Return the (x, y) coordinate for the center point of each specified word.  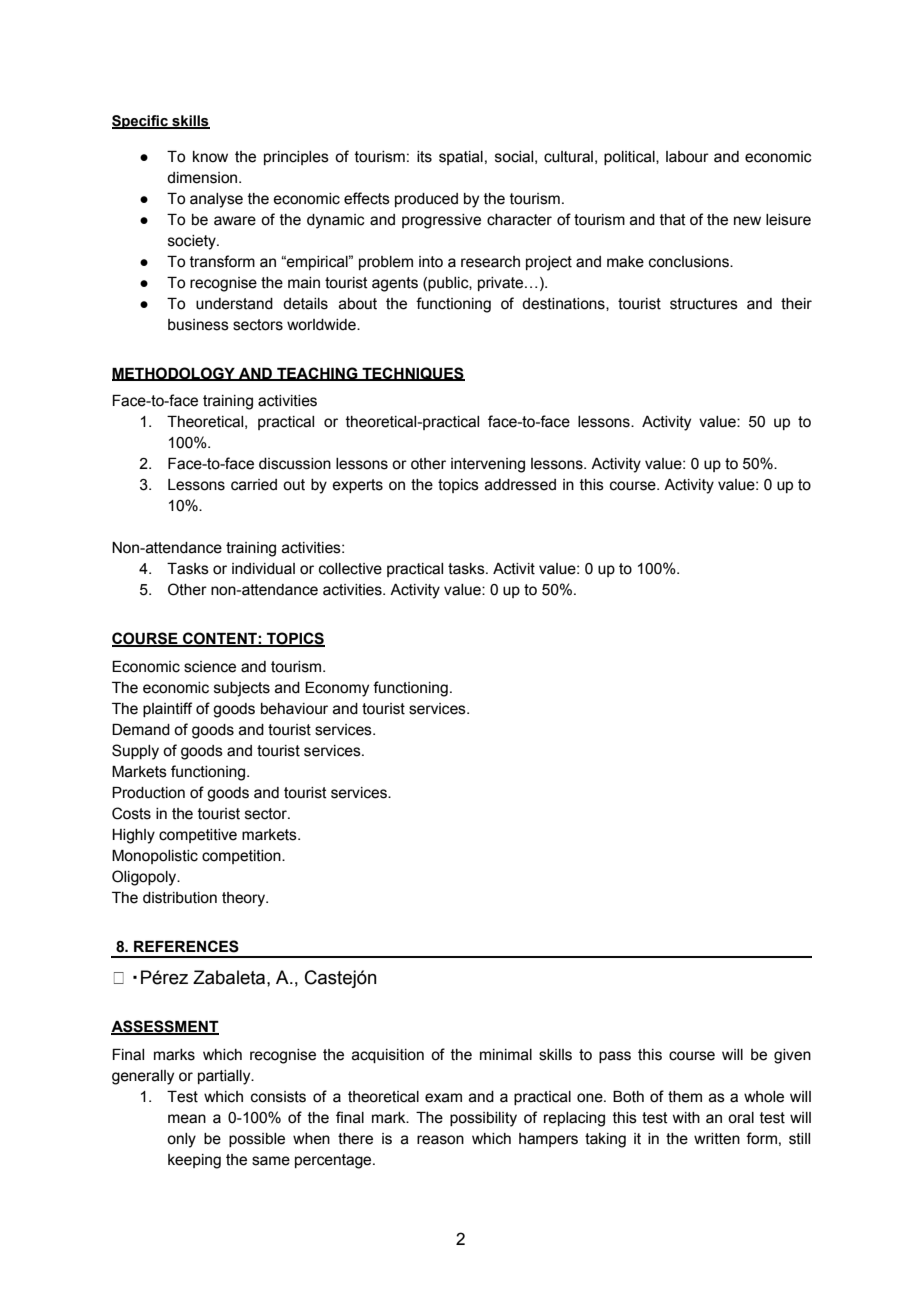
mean (187, 1119)
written (717, 1139)
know (210, 157)
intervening (488, 465)
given (792, 1056)
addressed (520, 485)
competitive (198, 836)
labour (687, 157)
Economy (337, 689)
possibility (483, 1119)
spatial (461, 158)
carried (254, 485)
